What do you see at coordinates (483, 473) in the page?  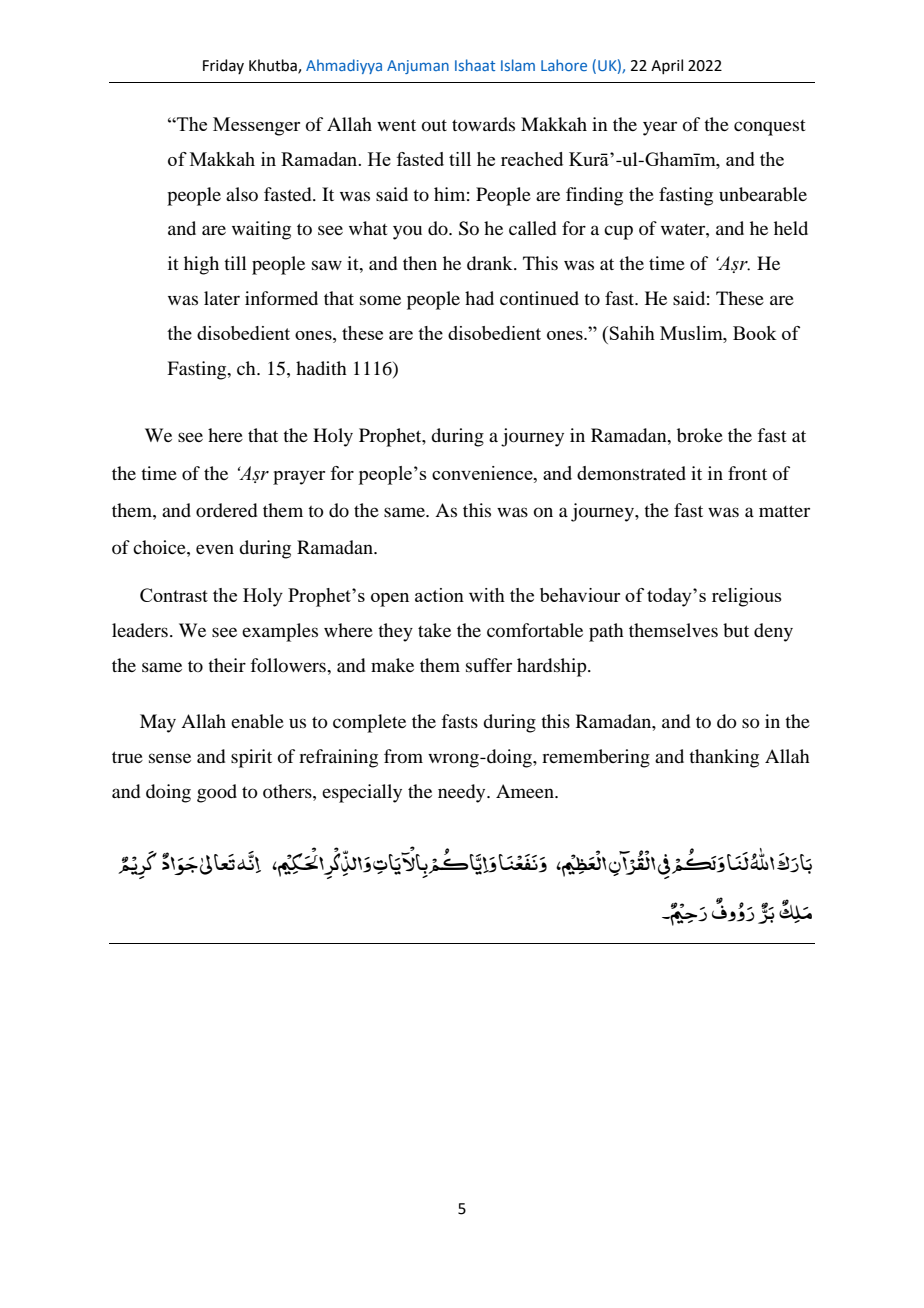 I see `convenience` at bounding box center [483, 473].
